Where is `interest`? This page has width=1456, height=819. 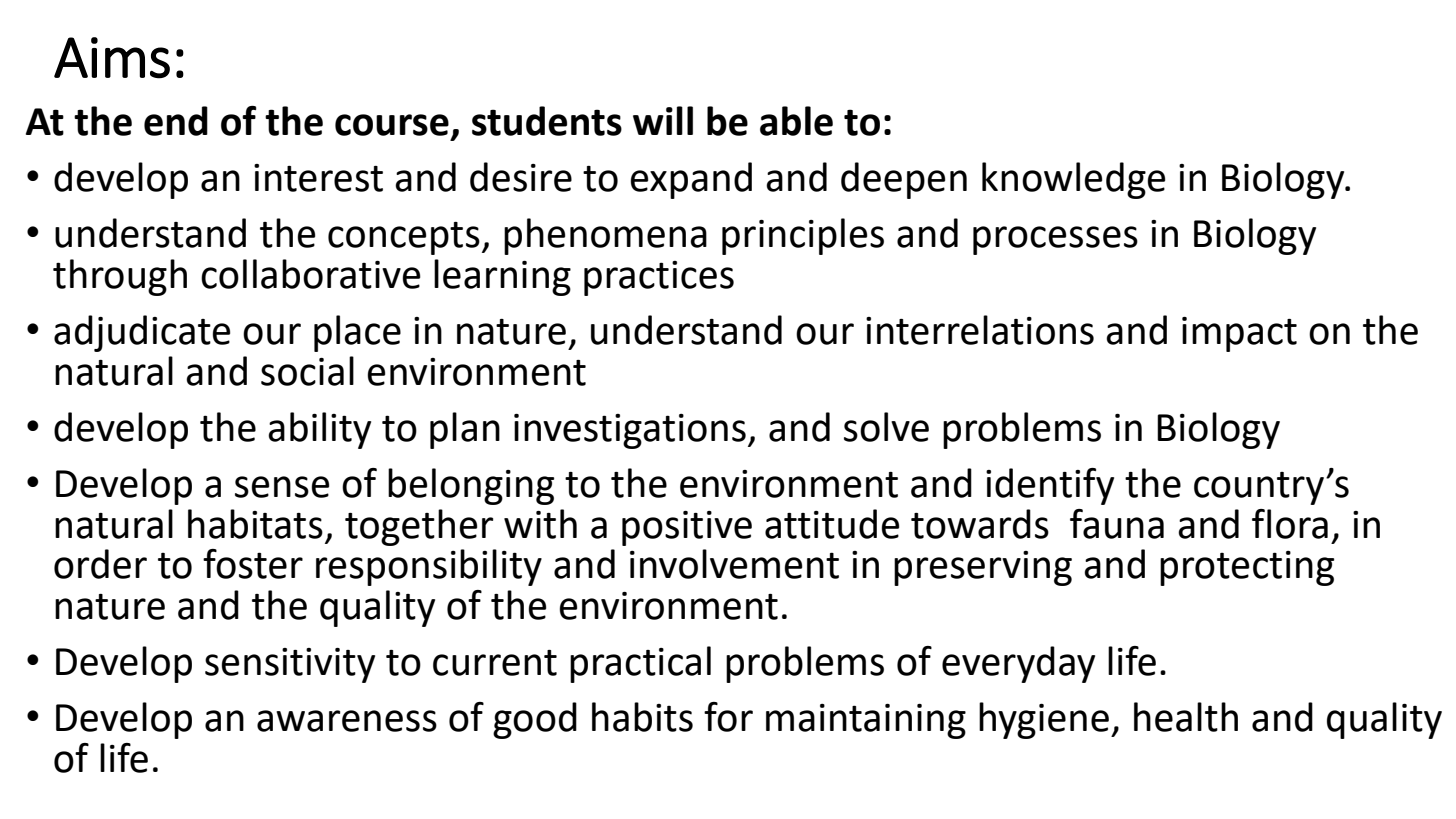 interest is located at coordinates (318, 178).
